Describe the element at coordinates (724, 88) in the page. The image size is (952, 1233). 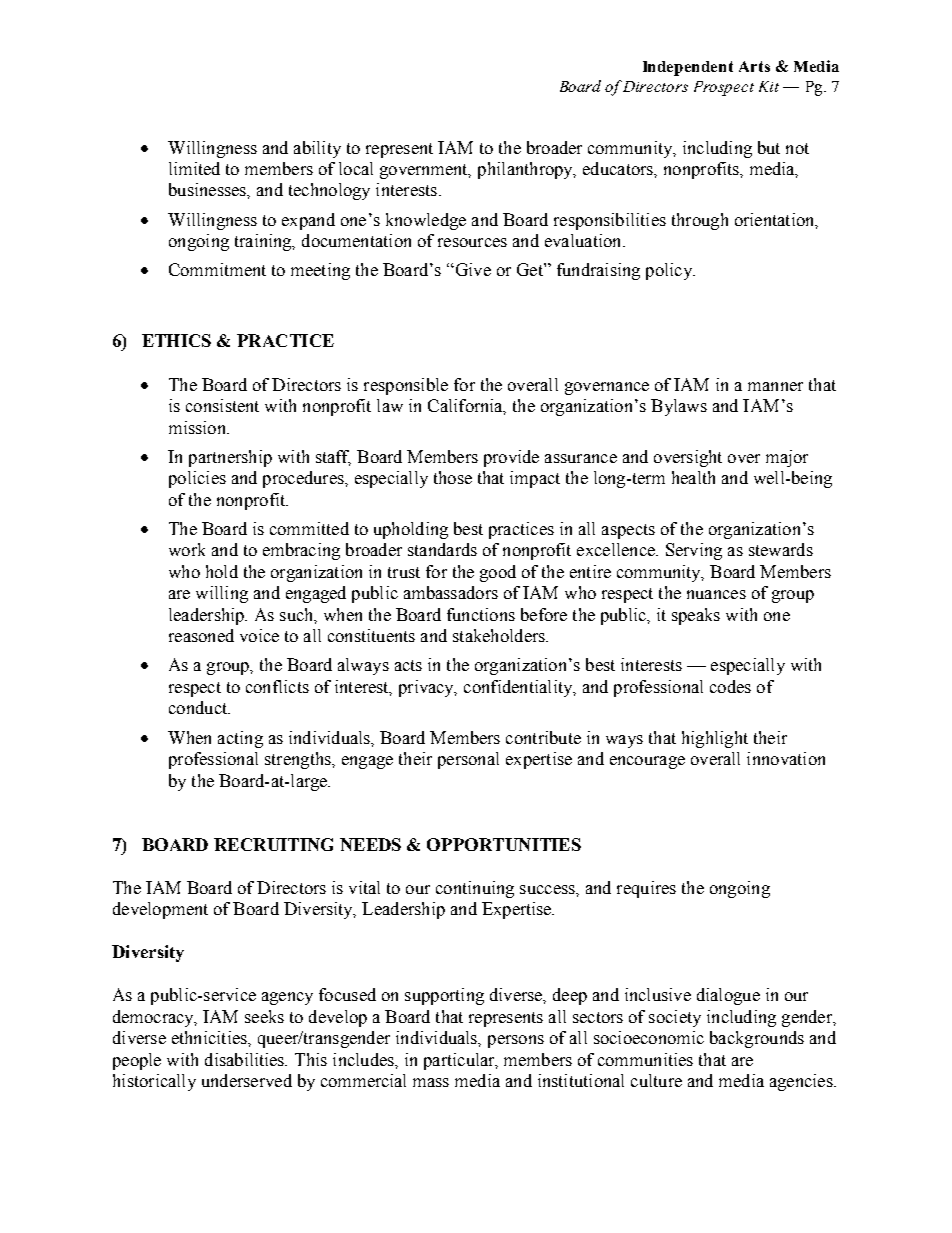
I see `Prospect` at that location.
